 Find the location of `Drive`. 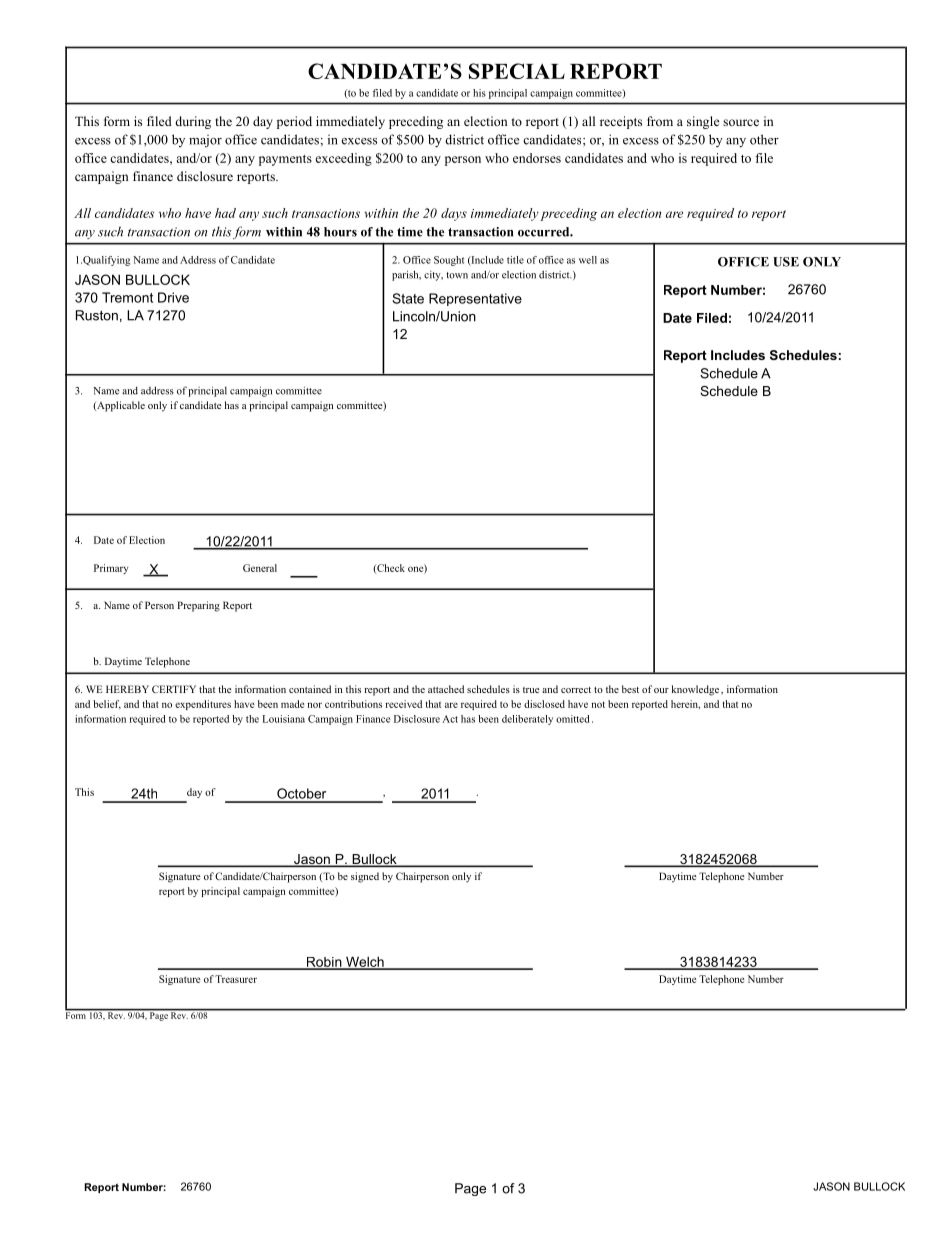

Drive is located at coordinates (173, 297).
